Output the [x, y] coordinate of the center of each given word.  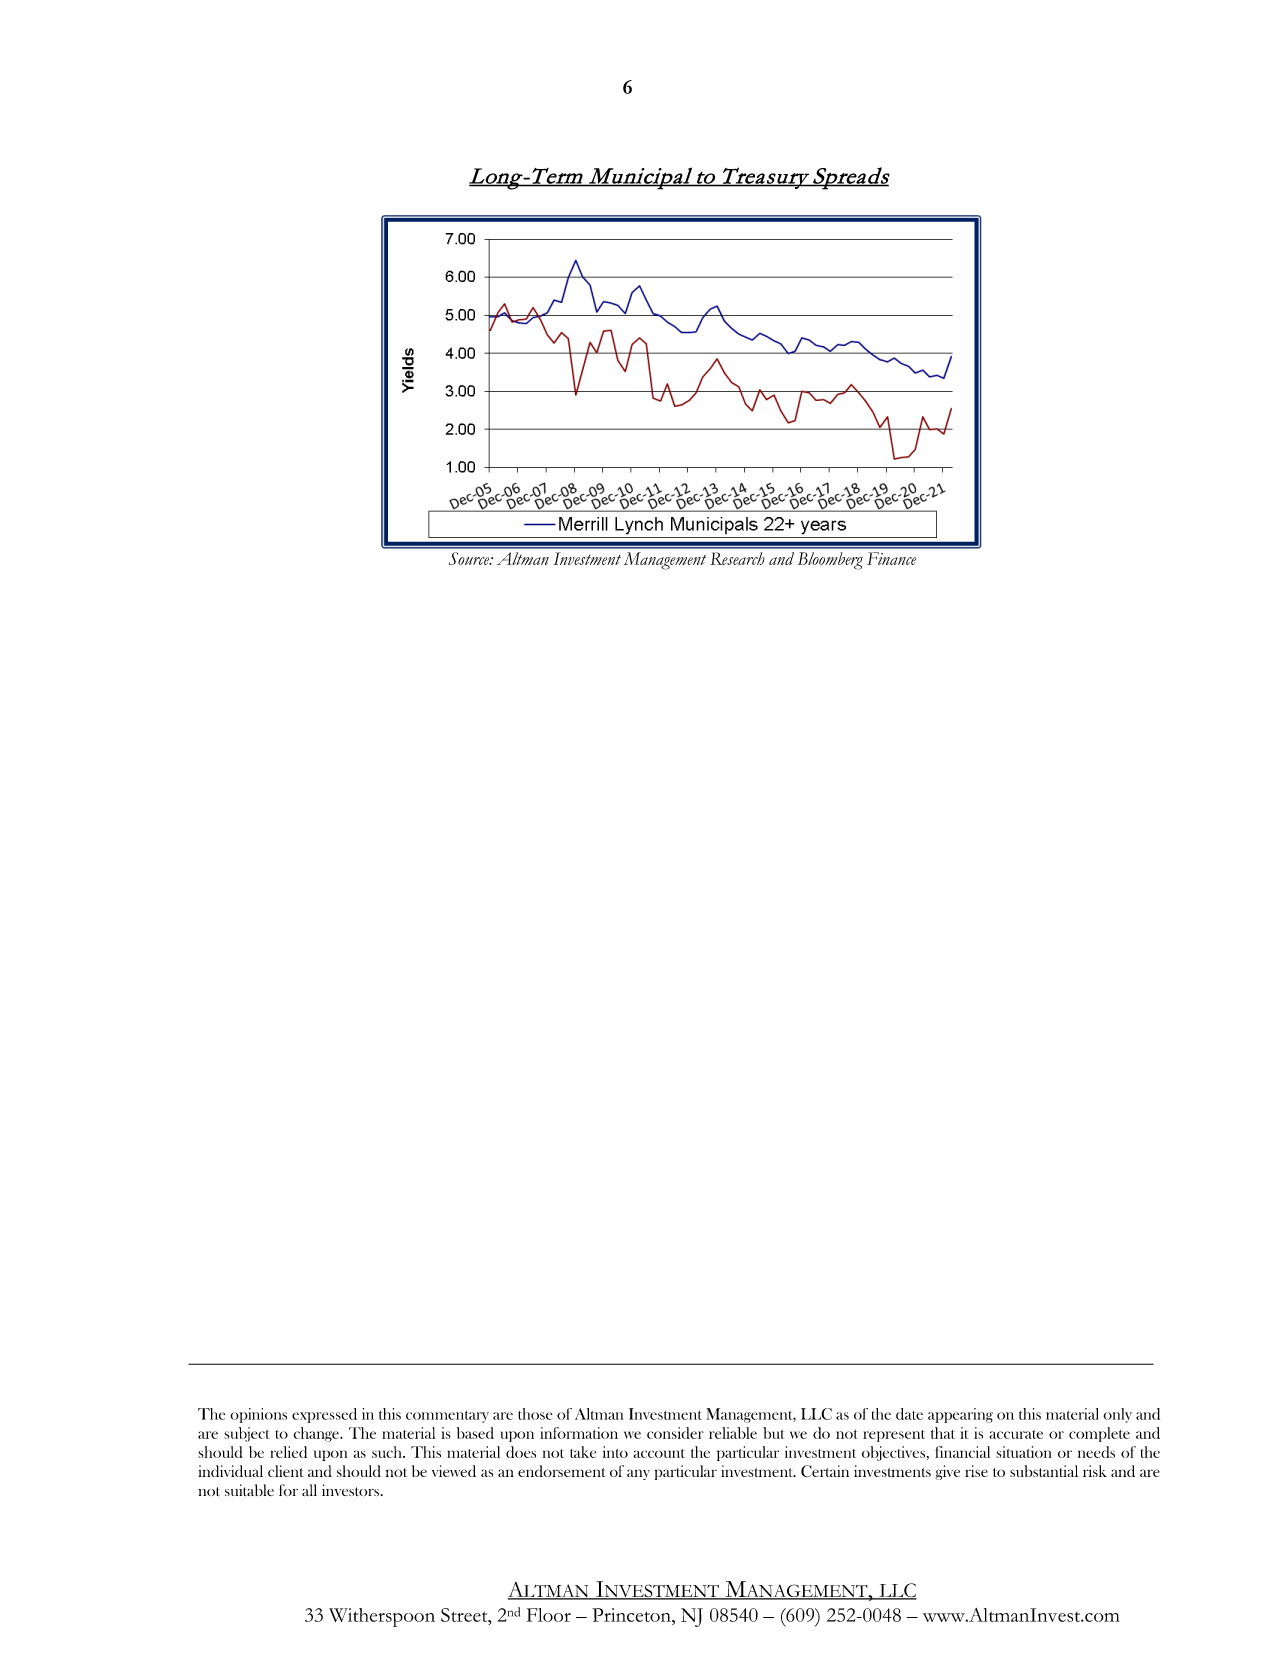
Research [737, 558]
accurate [1016, 1434]
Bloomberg [830, 561]
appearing [960, 1415]
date [909, 1414]
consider [675, 1433]
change [317, 1434]
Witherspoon [382, 1617]
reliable [733, 1433]
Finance [892, 558]
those [535, 1414]
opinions [258, 1415]
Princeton [632, 1615]
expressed [324, 1415]
